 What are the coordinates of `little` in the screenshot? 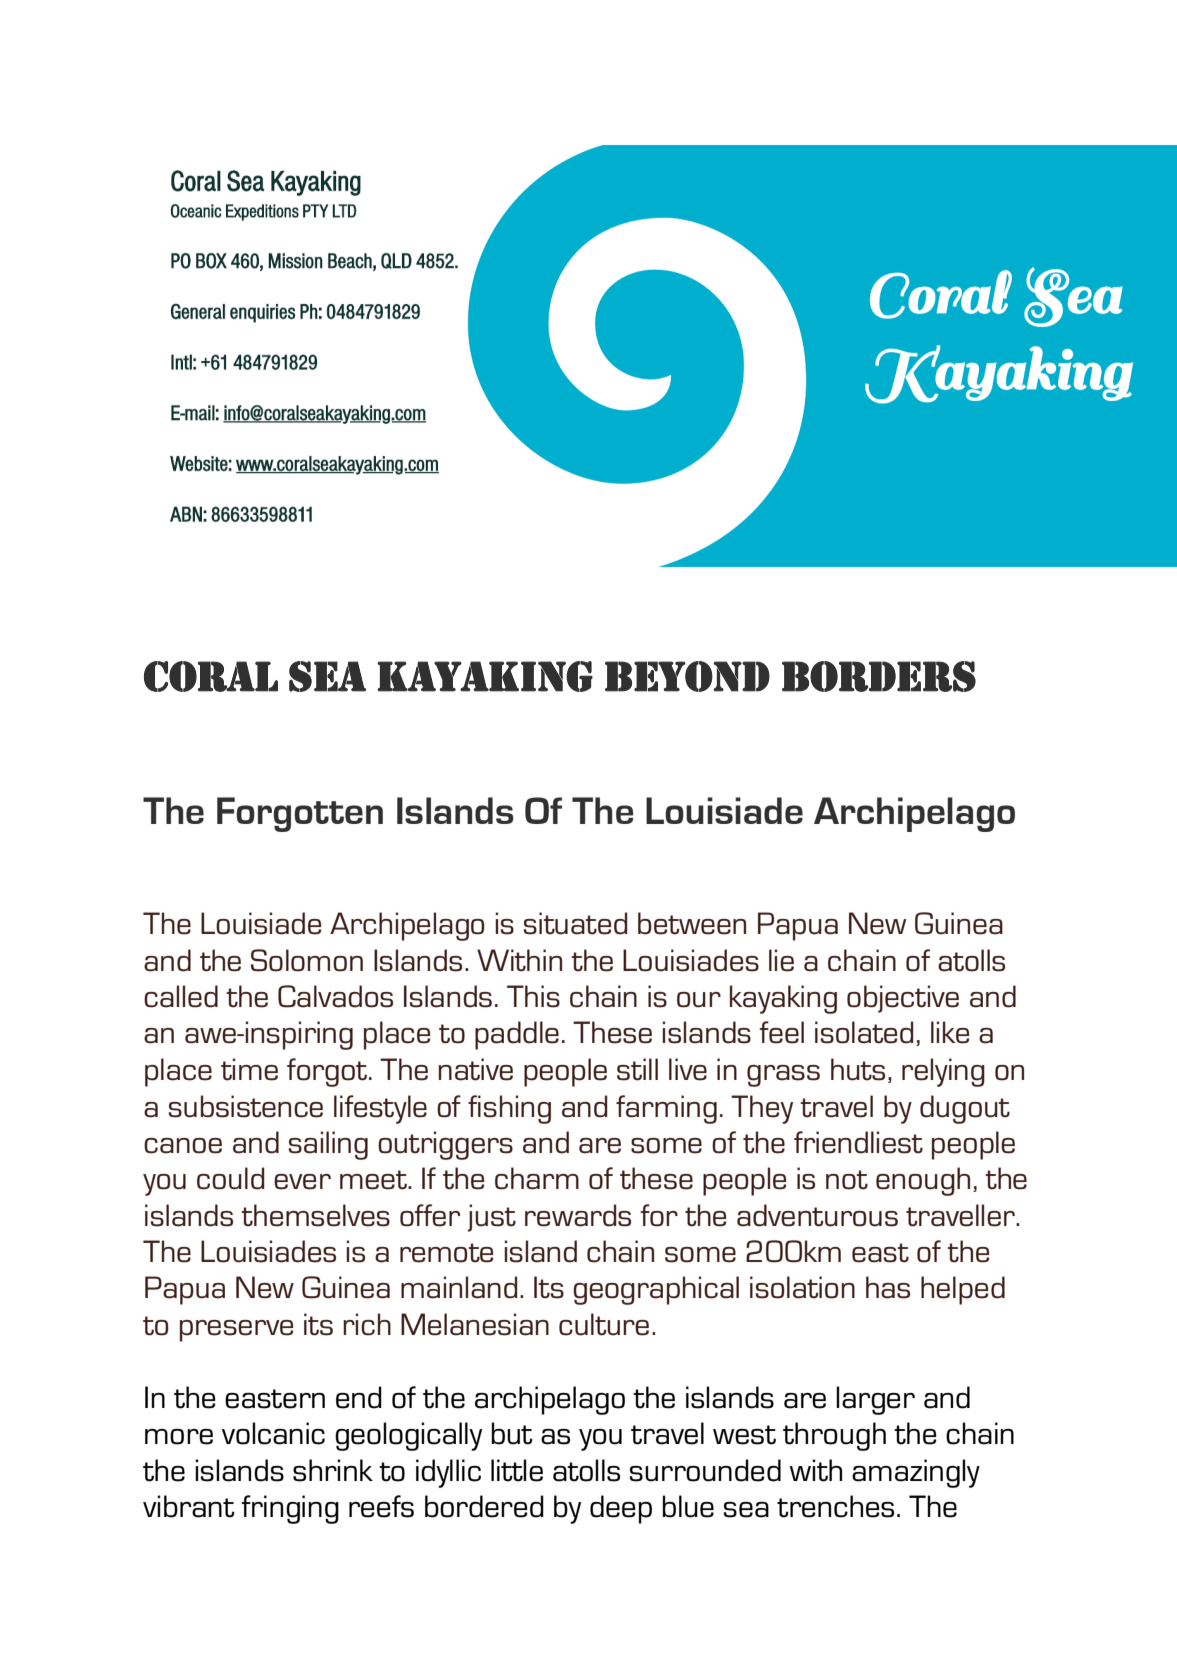 It's located at (517, 1470).
